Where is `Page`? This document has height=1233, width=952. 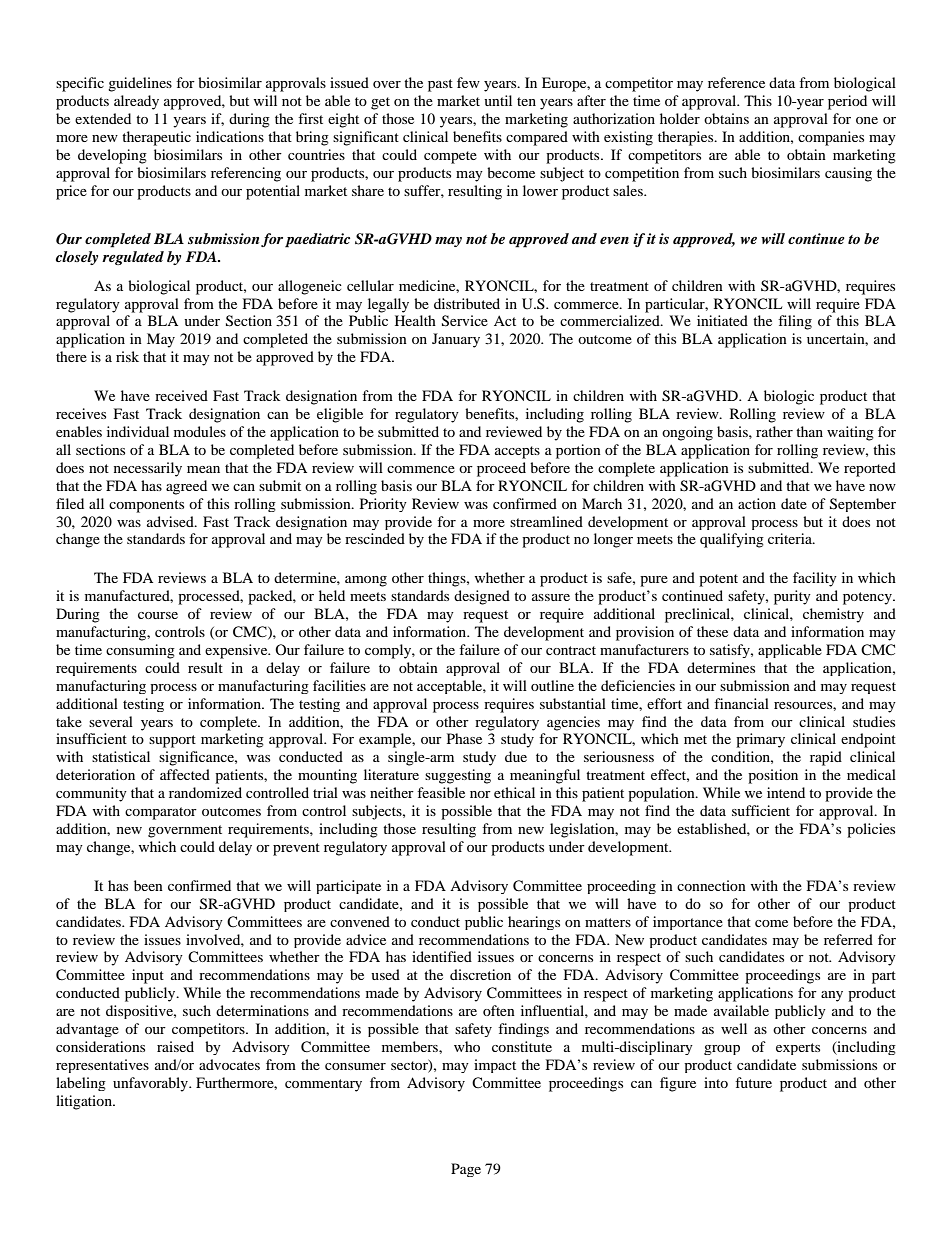
Page is located at coordinates (466, 1170).
